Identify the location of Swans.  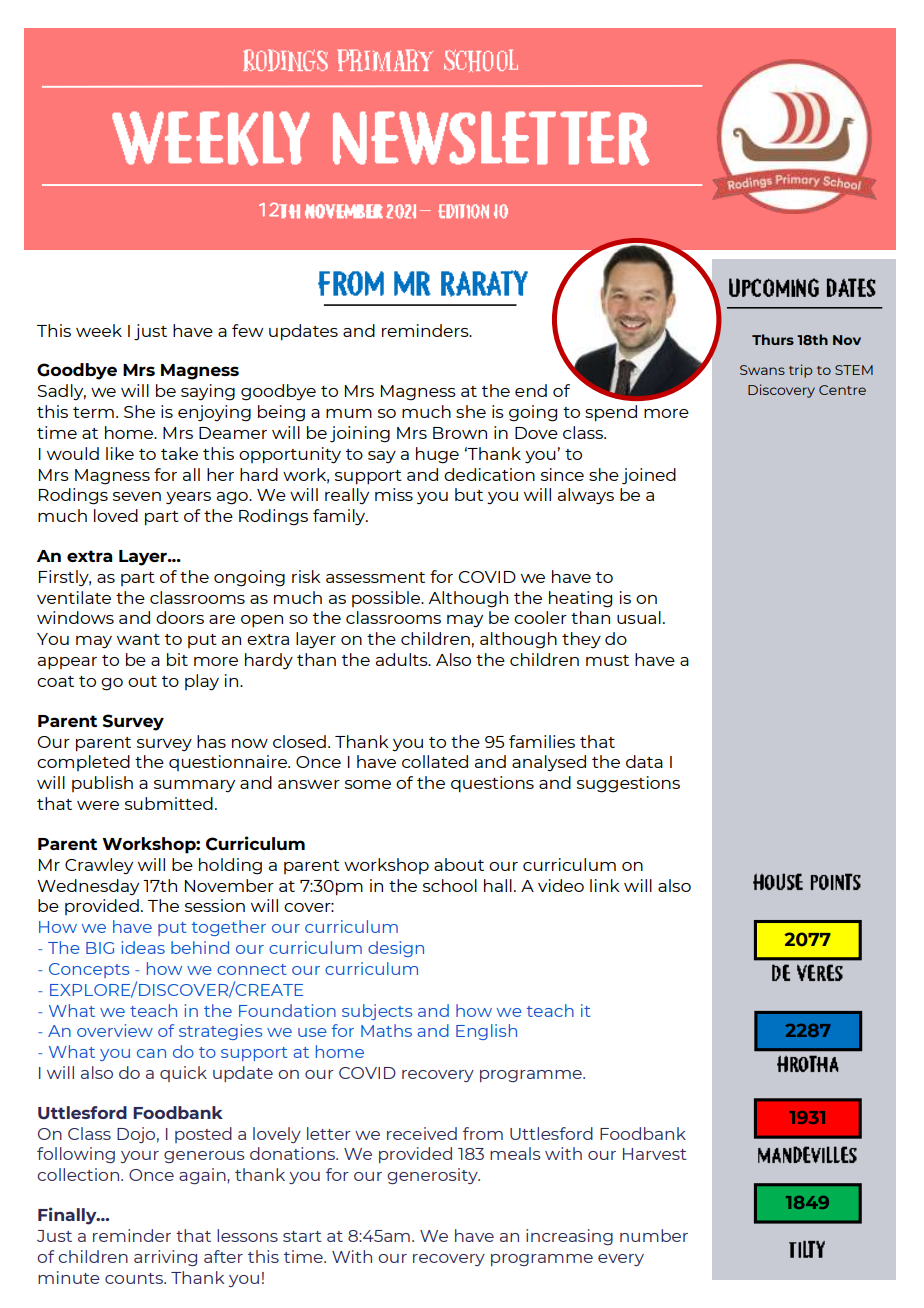
(762, 370).
